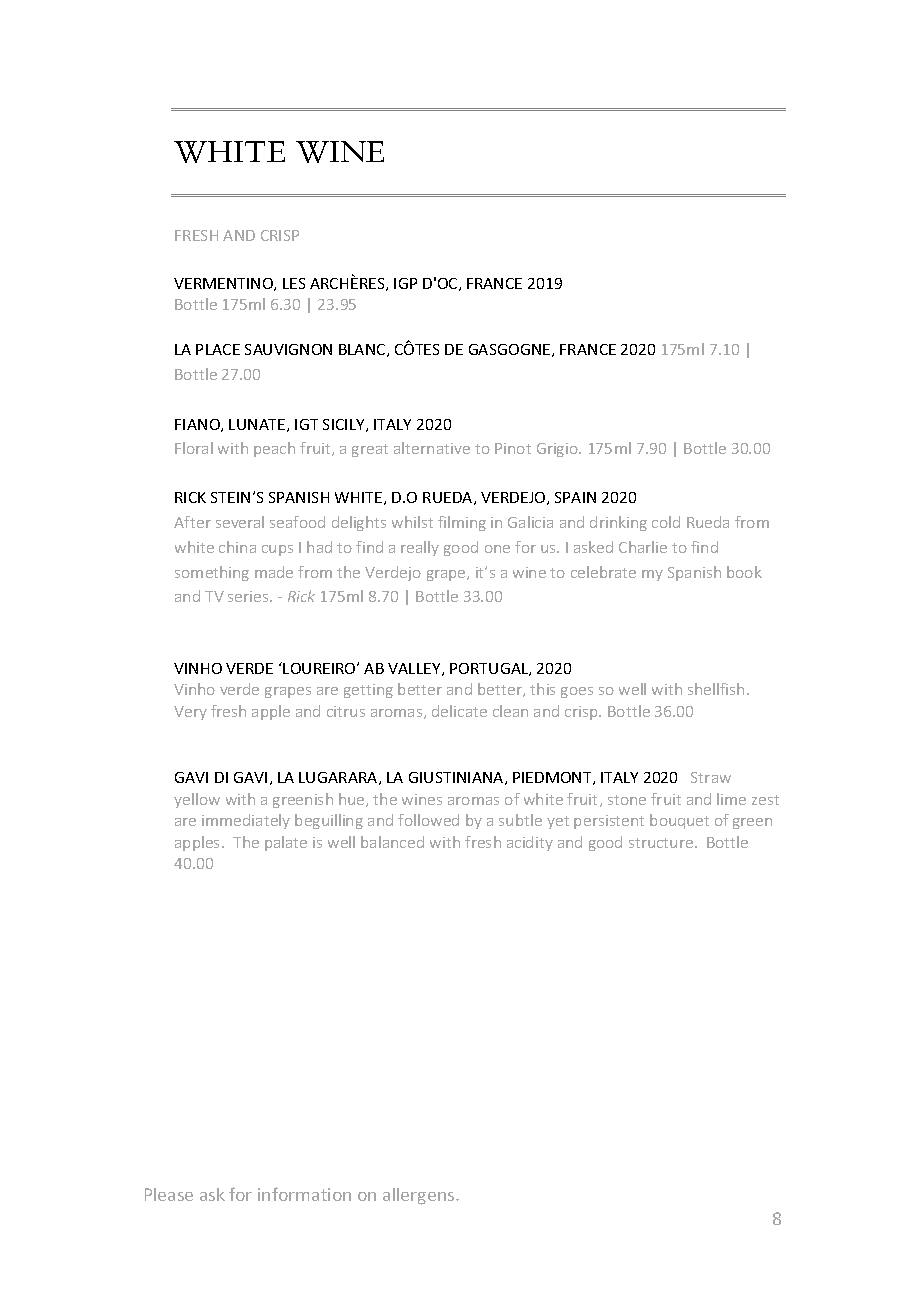 The width and height of the document is (924, 1310). I want to click on structure, so click(662, 843).
